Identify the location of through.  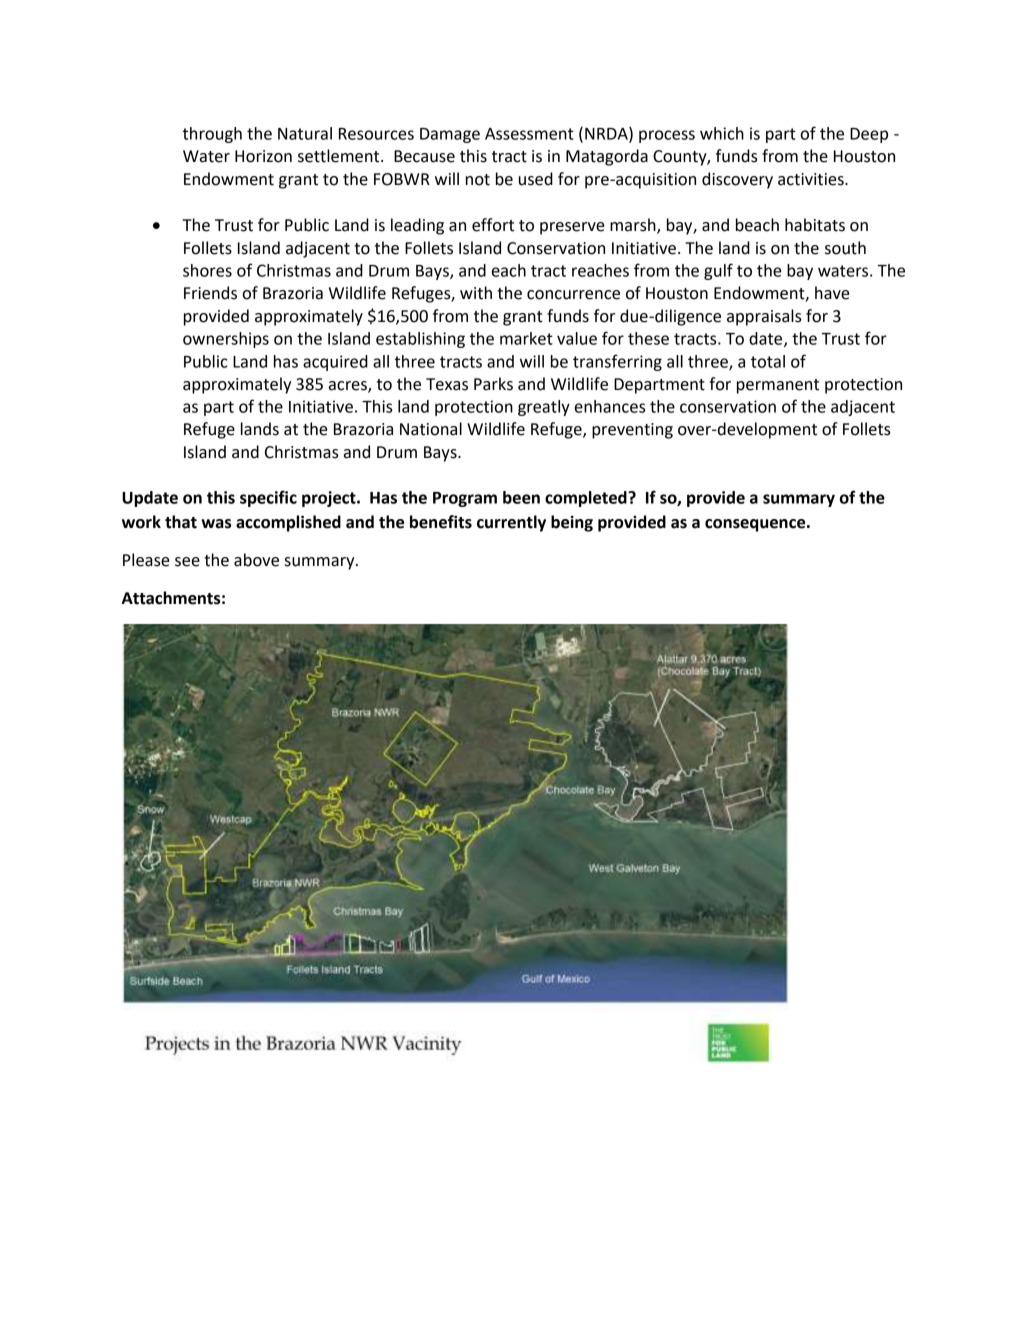
(212, 135).
